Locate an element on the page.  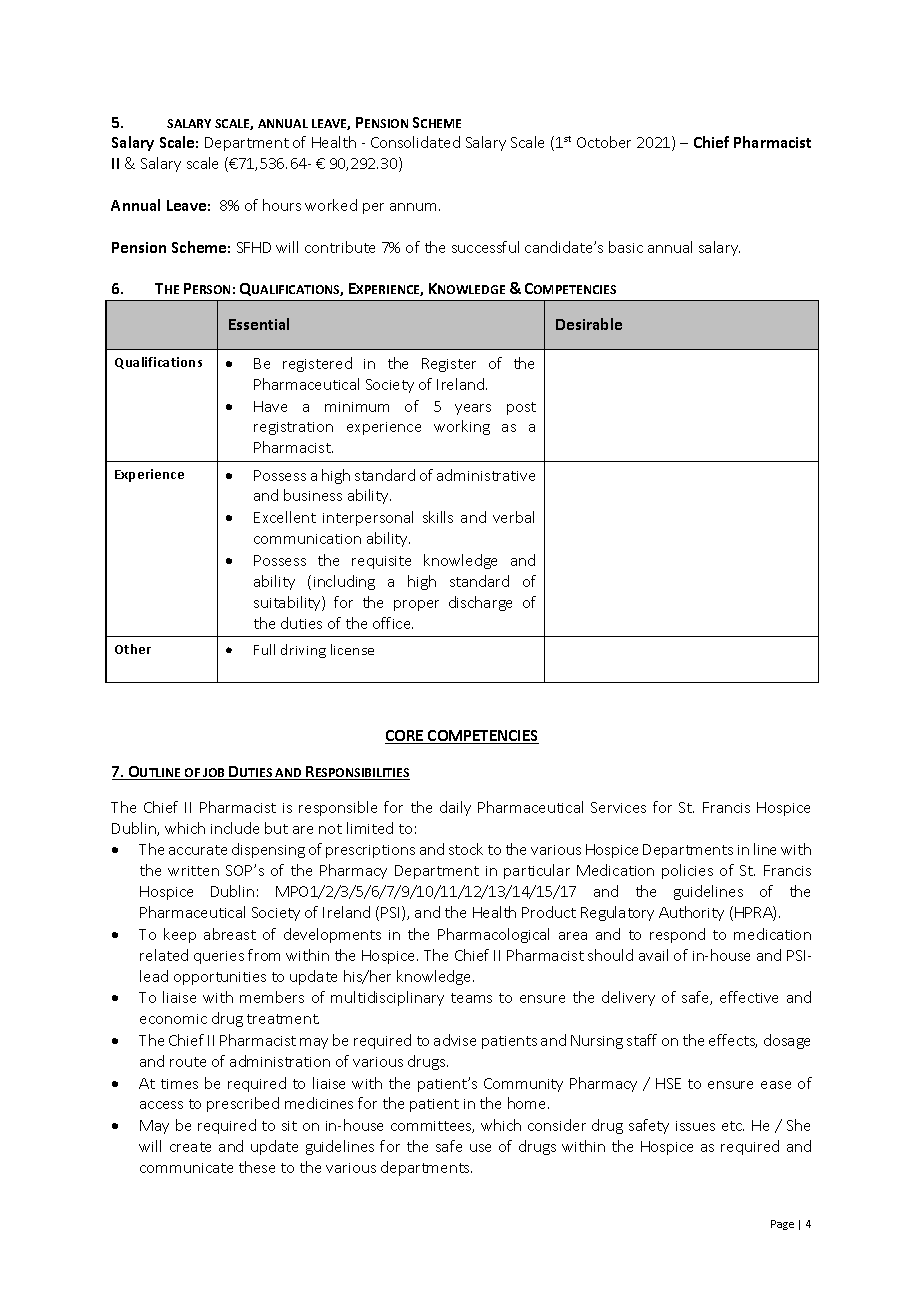
verbal is located at coordinates (513, 517).
